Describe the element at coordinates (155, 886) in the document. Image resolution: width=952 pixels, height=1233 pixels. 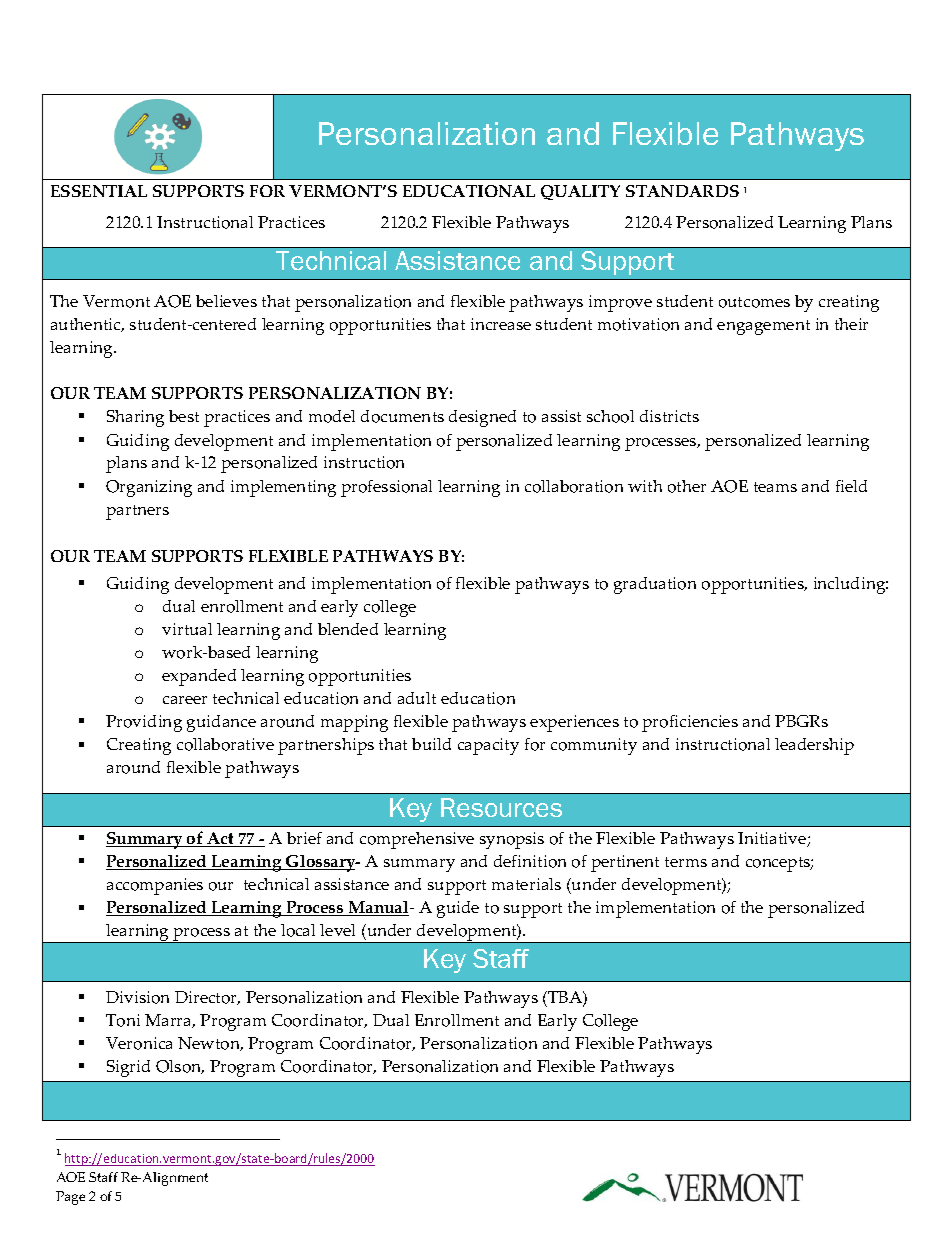
I see `accompanies` at that location.
